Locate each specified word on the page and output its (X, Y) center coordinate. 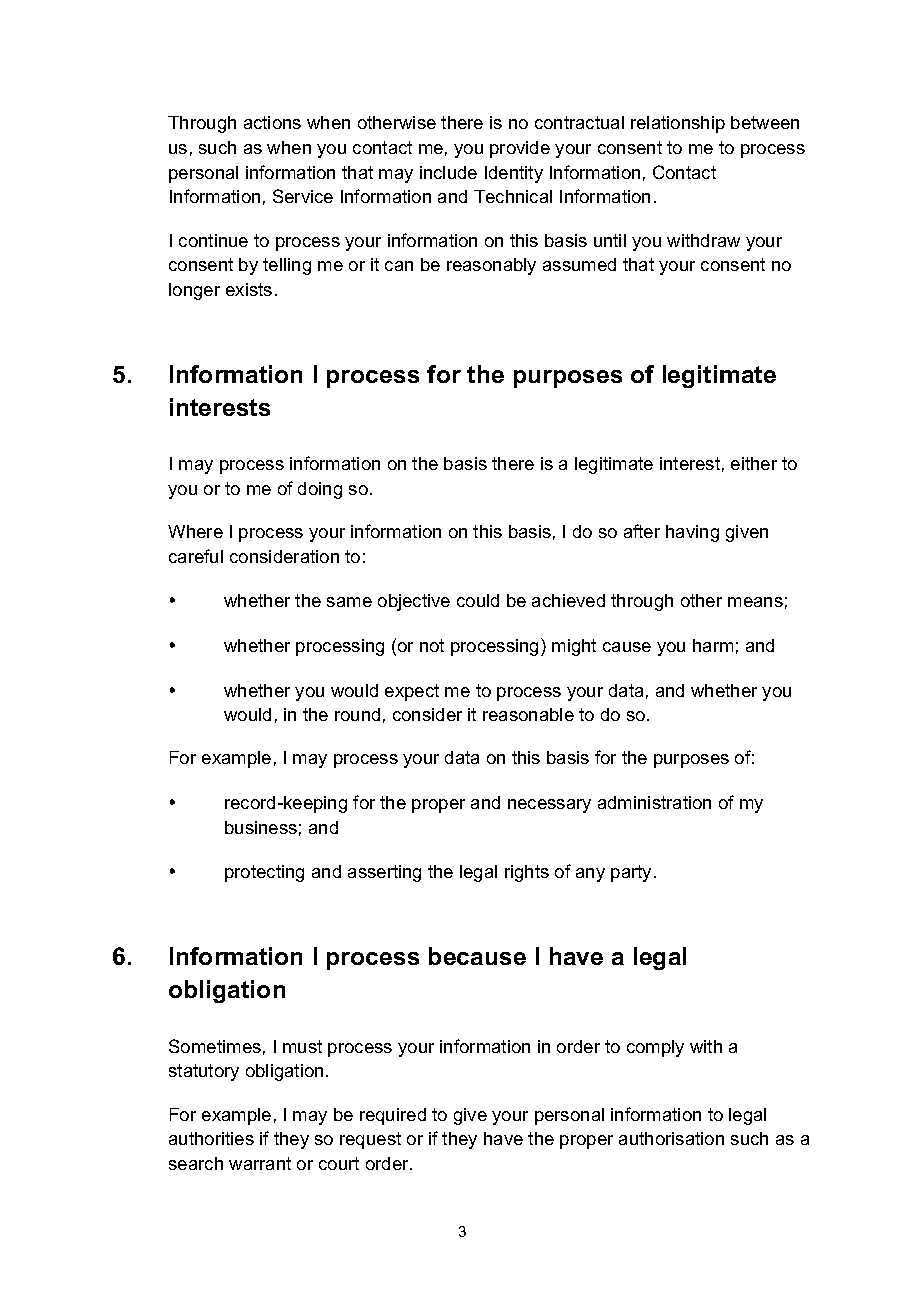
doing (320, 490)
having (692, 533)
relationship (678, 124)
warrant (260, 1163)
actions (272, 122)
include (448, 172)
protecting (264, 873)
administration (654, 802)
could (478, 600)
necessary (549, 806)
